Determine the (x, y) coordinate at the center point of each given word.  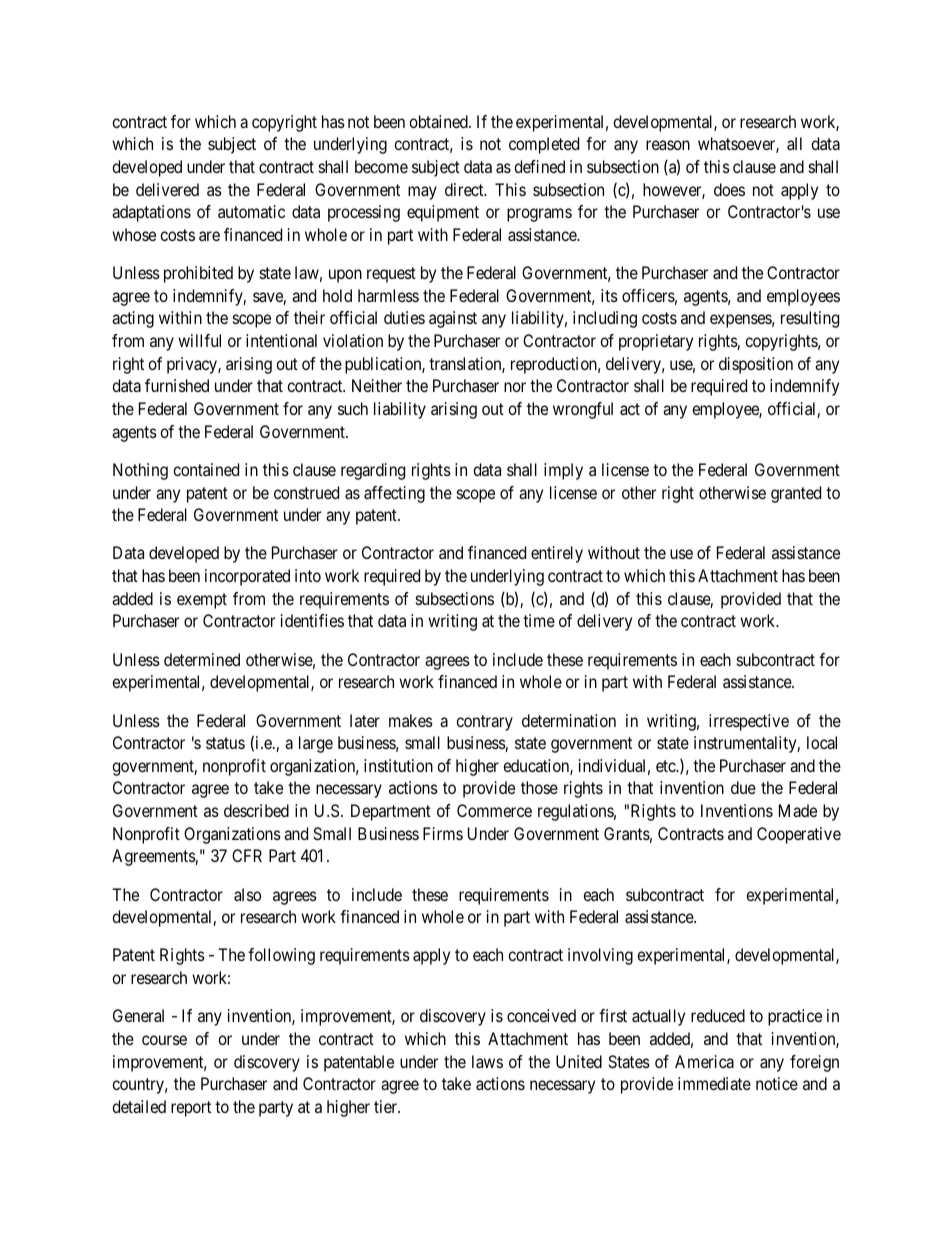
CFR (247, 855)
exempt (202, 601)
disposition (756, 365)
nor (515, 387)
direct (465, 189)
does (729, 189)
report (191, 1109)
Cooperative (799, 835)
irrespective (749, 722)
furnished (177, 385)
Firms (443, 833)
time (539, 620)
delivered (167, 189)
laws (487, 1061)
